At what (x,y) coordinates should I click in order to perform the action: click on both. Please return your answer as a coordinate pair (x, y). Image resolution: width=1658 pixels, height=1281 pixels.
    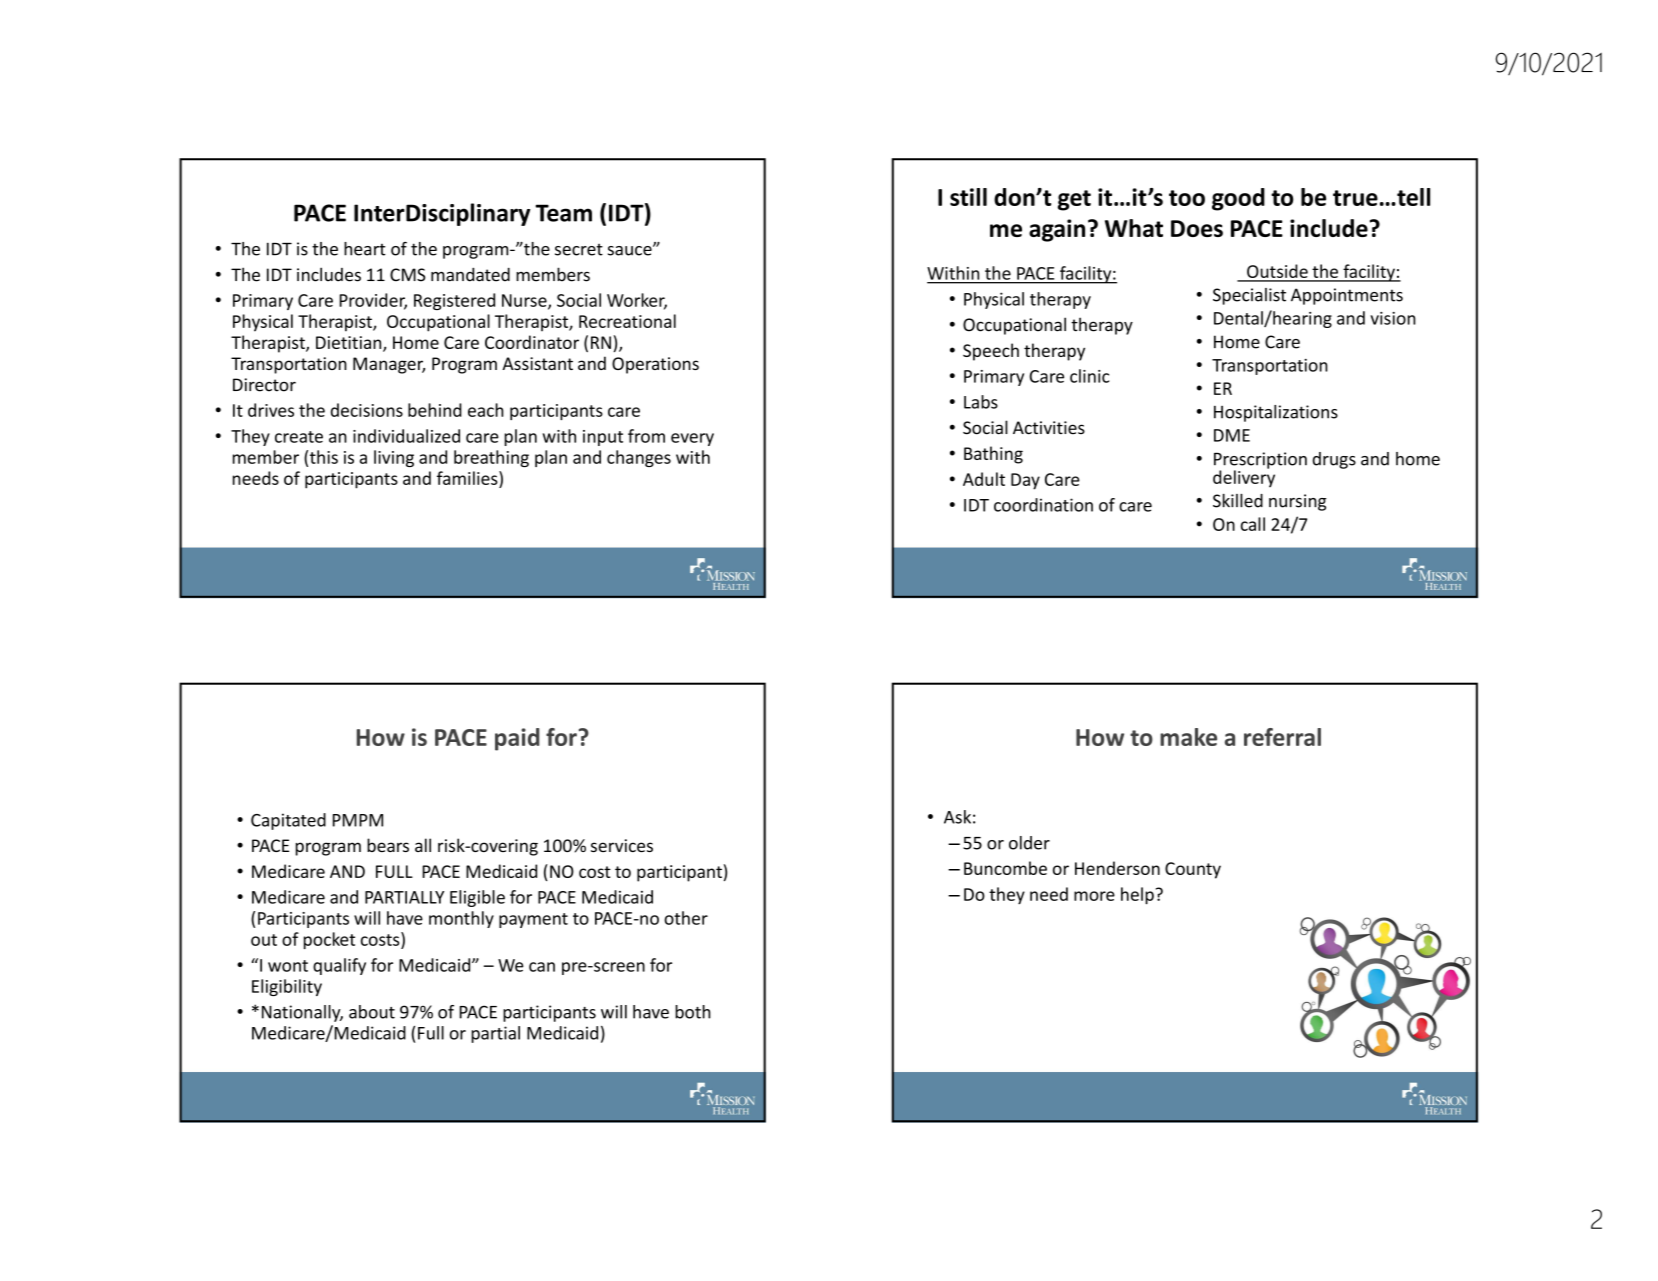
    Looking at the image, I should click on (693, 1012).
